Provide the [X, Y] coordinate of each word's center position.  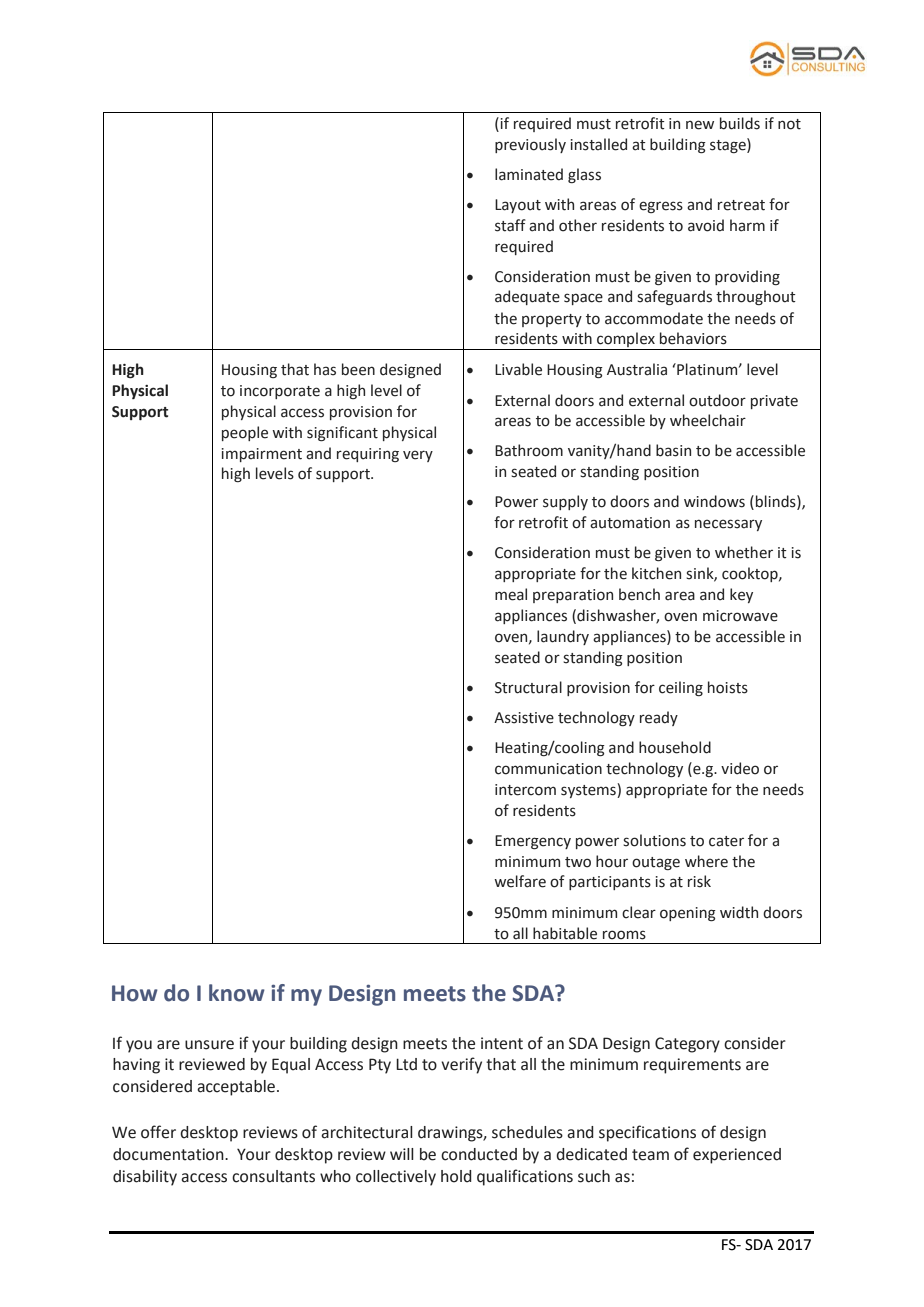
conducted [479, 1154]
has [325, 369]
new [700, 125]
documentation [169, 1154]
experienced [737, 1156]
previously [530, 145]
